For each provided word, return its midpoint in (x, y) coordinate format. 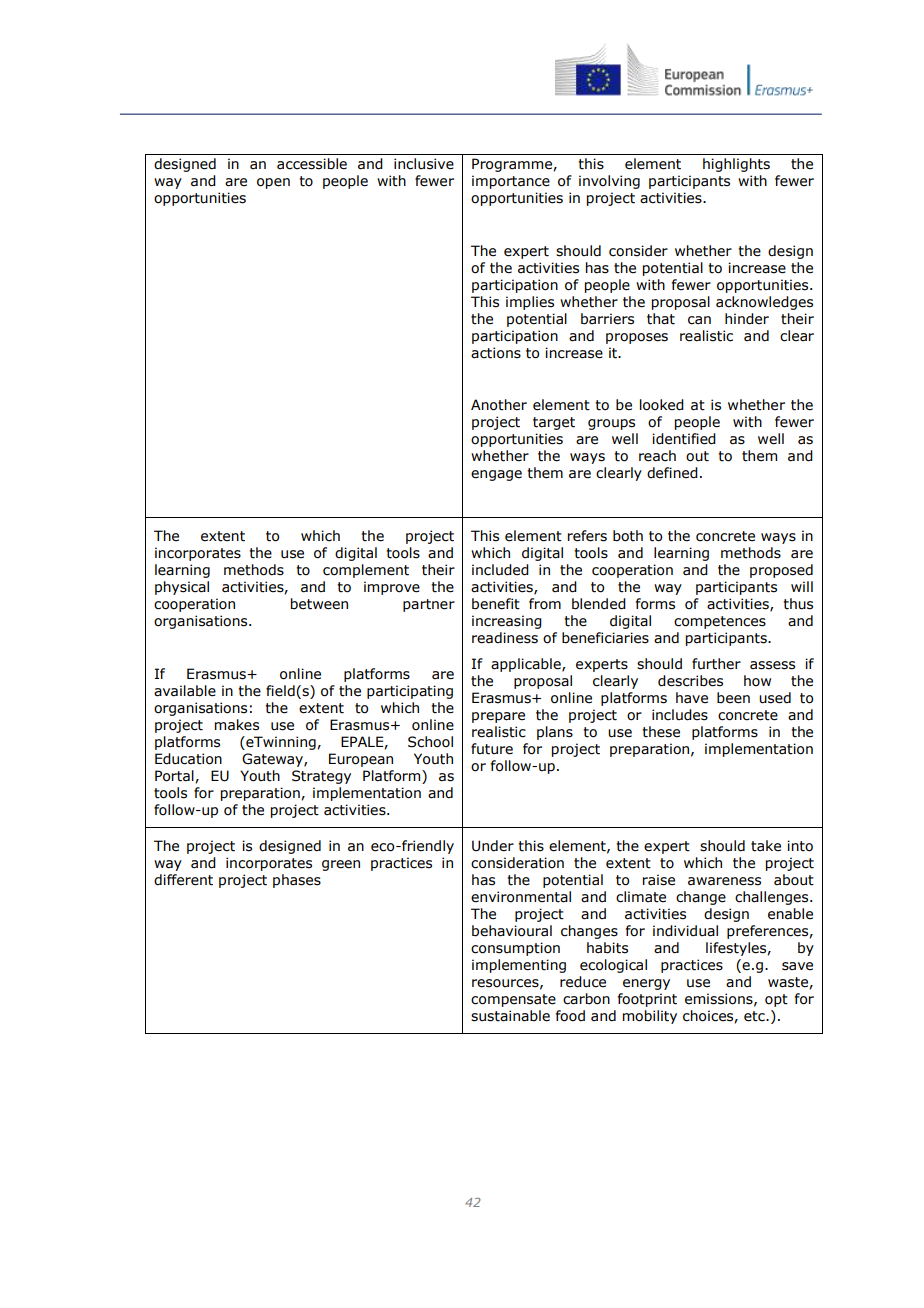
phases (297, 881)
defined (672, 473)
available (185, 691)
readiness (505, 638)
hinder (747, 319)
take (766, 846)
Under (493, 846)
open (273, 183)
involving (609, 182)
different (183, 880)
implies (530, 303)
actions (496, 353)
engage (496, 475)
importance (511, 182)
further (716, 664)
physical (182, 588)
